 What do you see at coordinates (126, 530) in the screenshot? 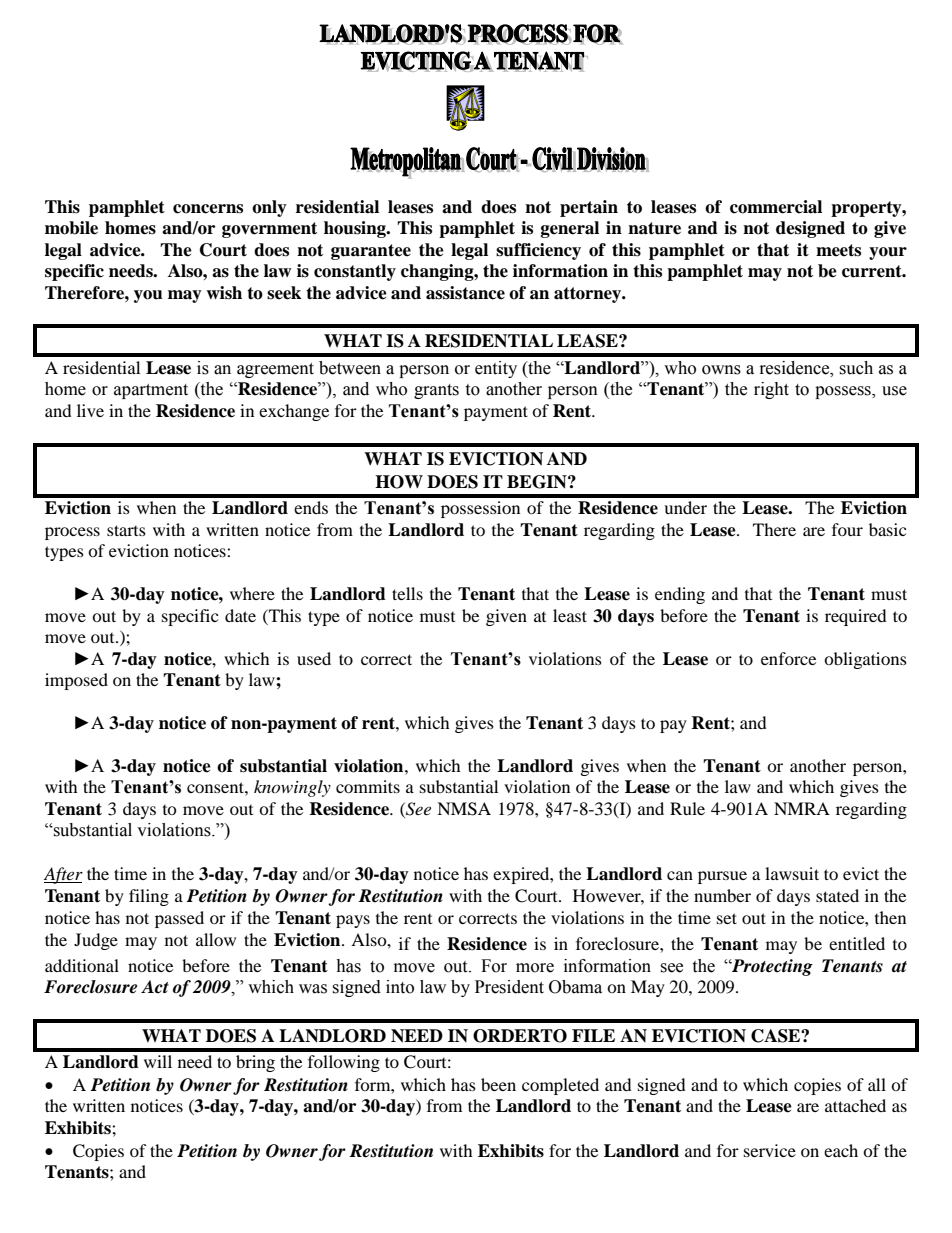
I see `starts` at bounding box center [126, 530].
